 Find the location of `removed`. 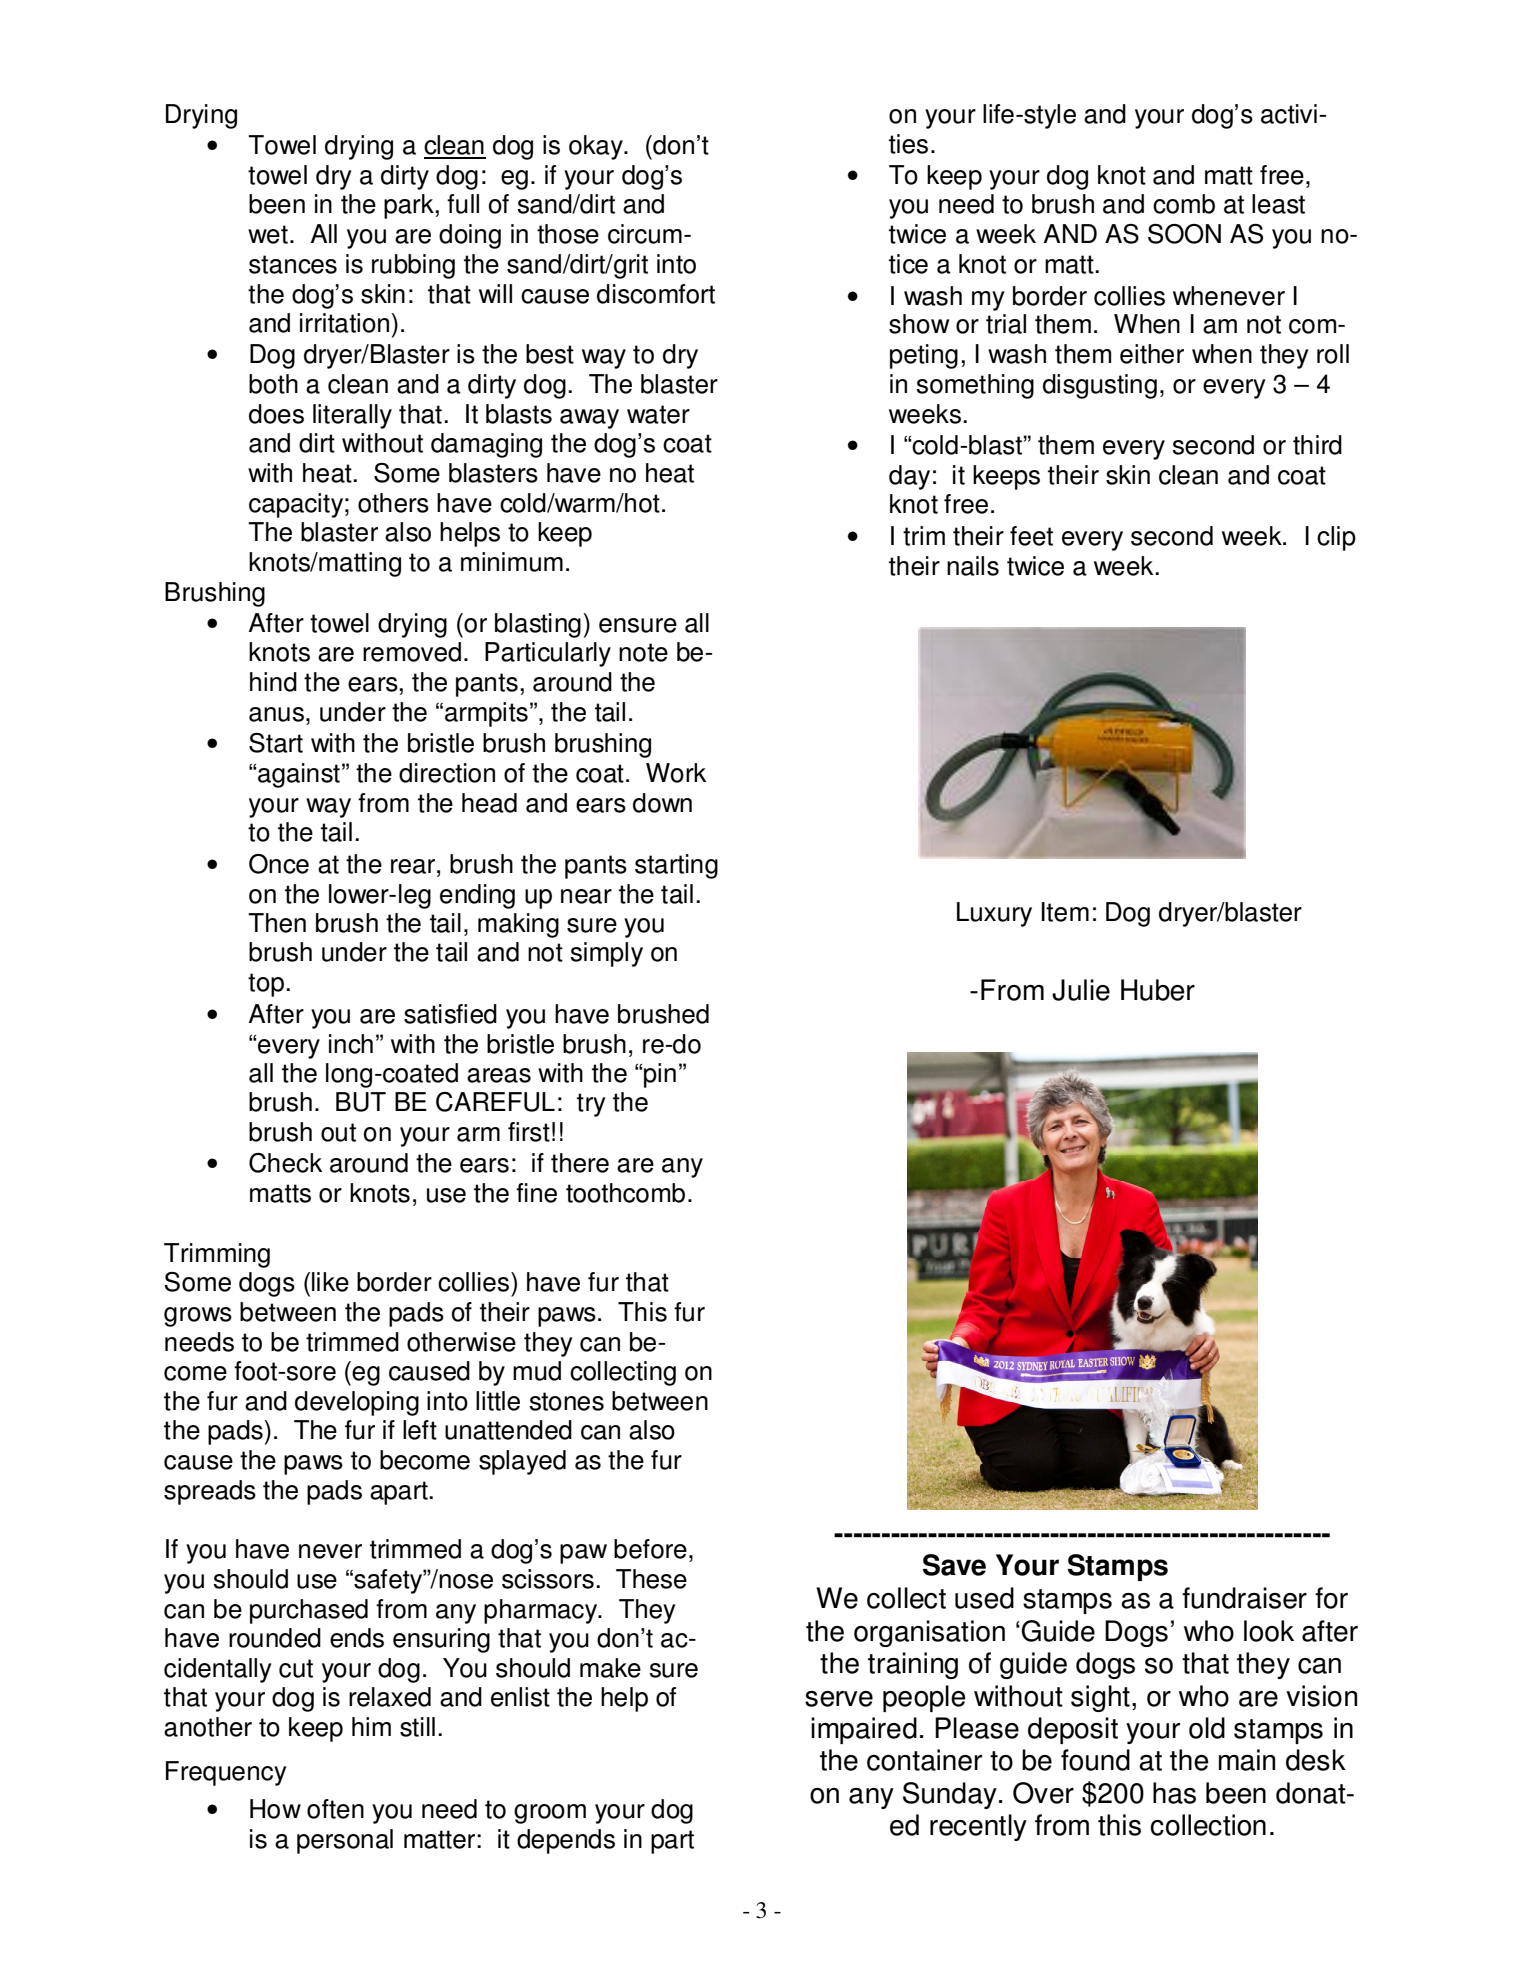

removed is located at coordinates (412, 652).
